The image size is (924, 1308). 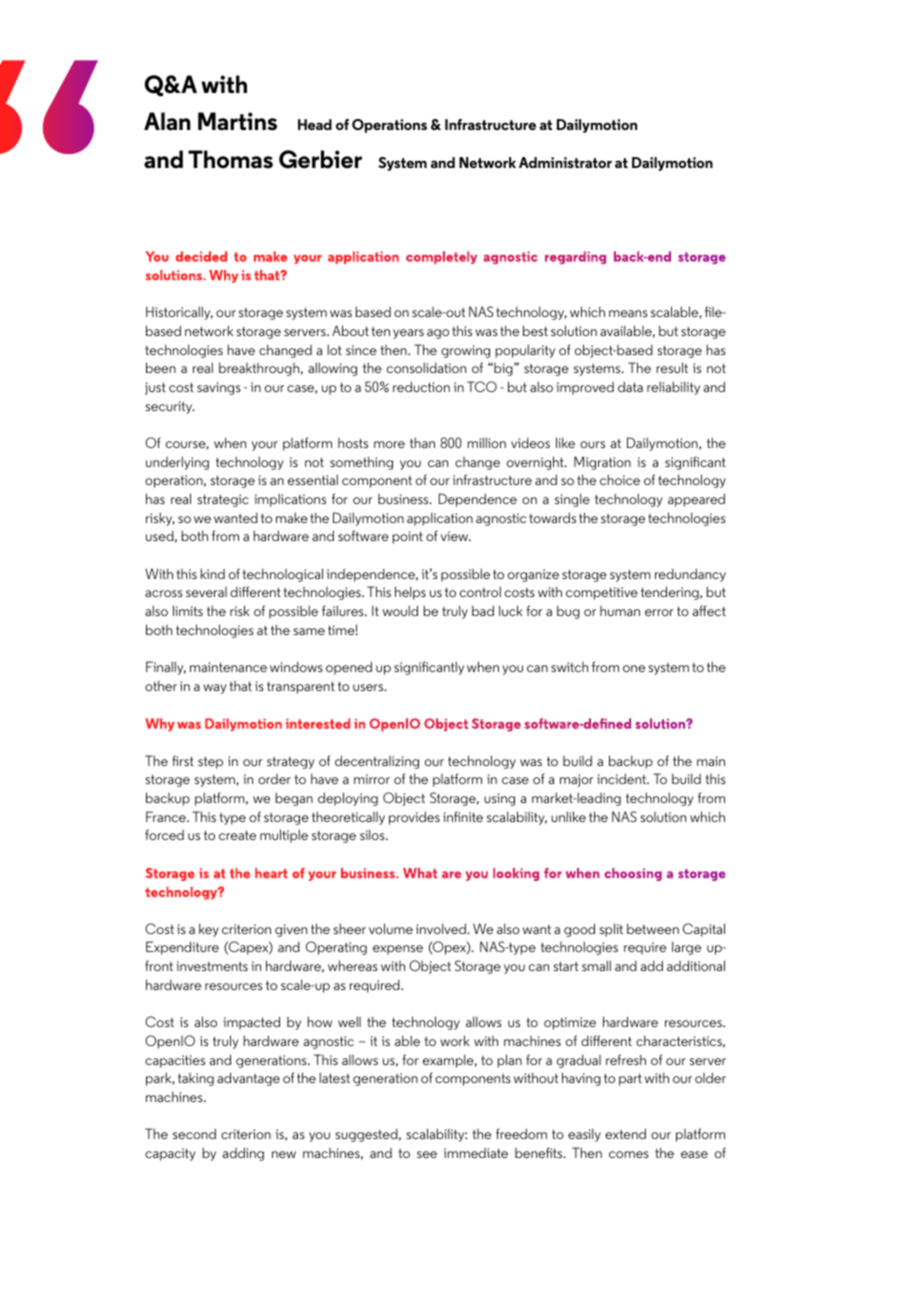 What do you see at coordinates (441, 257) in the screenshot?
I see `completely` at bounding box center [441, 257].
